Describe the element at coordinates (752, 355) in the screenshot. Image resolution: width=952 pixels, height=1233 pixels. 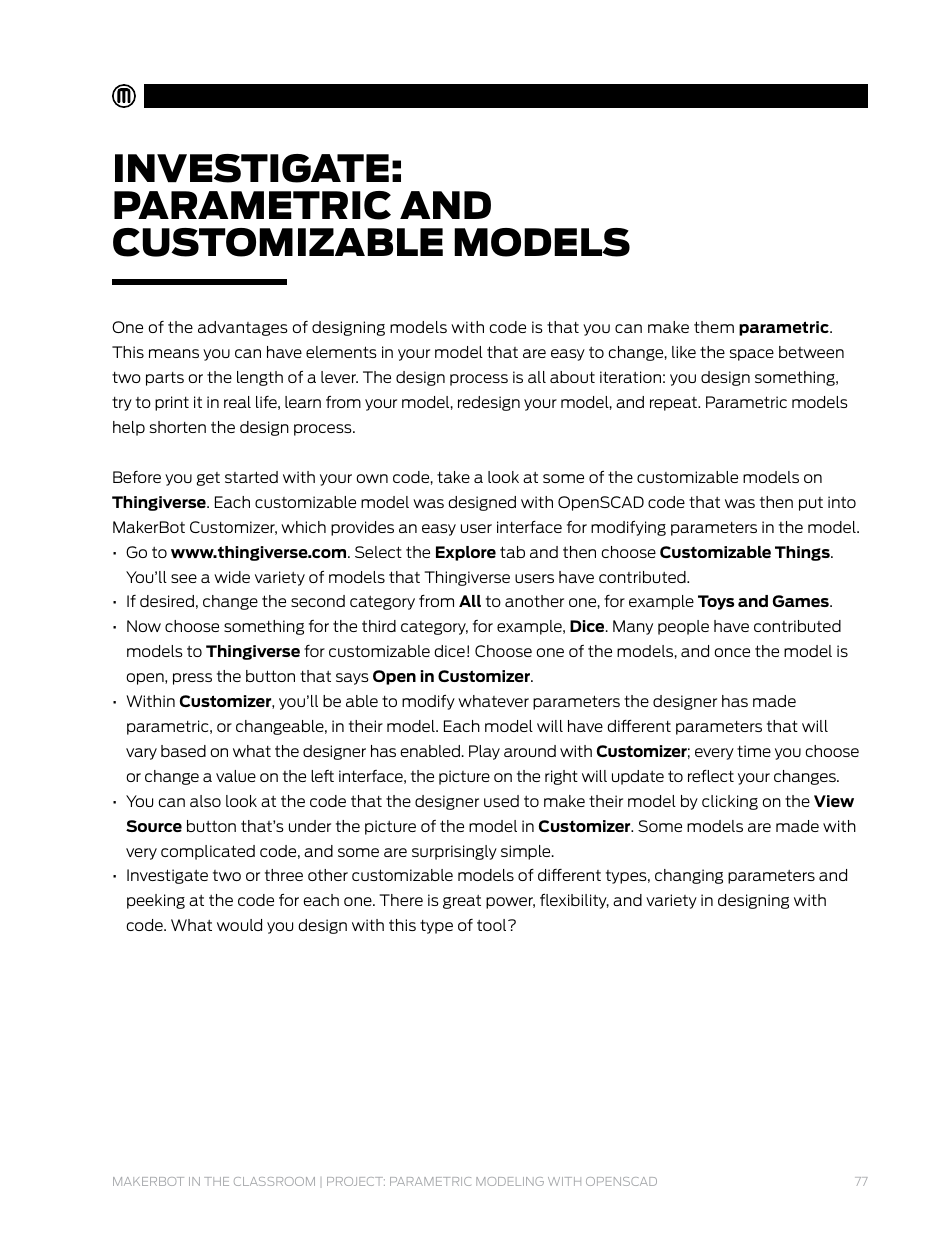
I see `space` at that location.
